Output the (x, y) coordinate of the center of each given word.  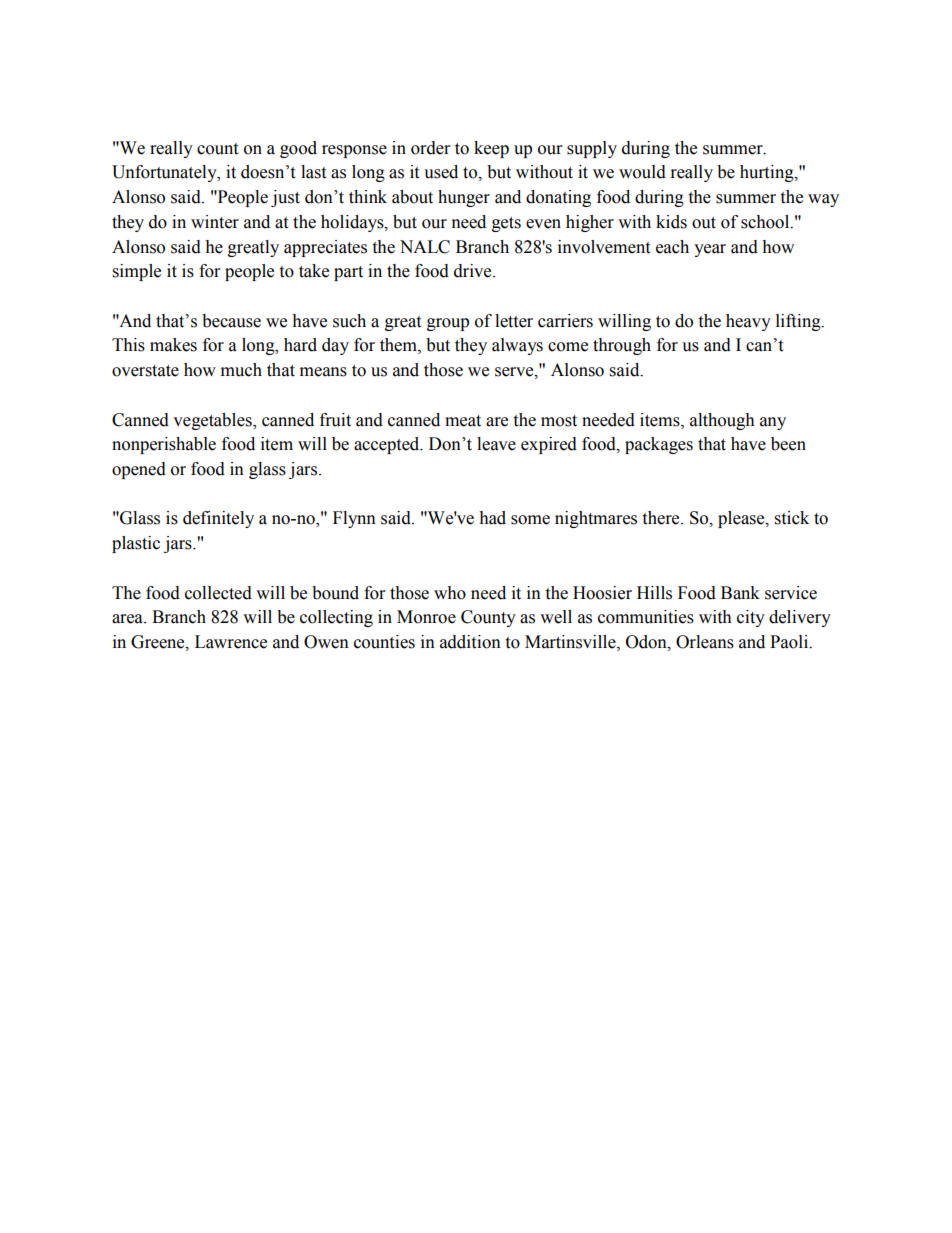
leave (496, 444)
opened (139, 470)
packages (659, 445)
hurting (768, 173)
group (448, 324)
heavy (748, 322)
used (441, 172)
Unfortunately (165, 173)
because (231, 321)
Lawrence (231, 642)
